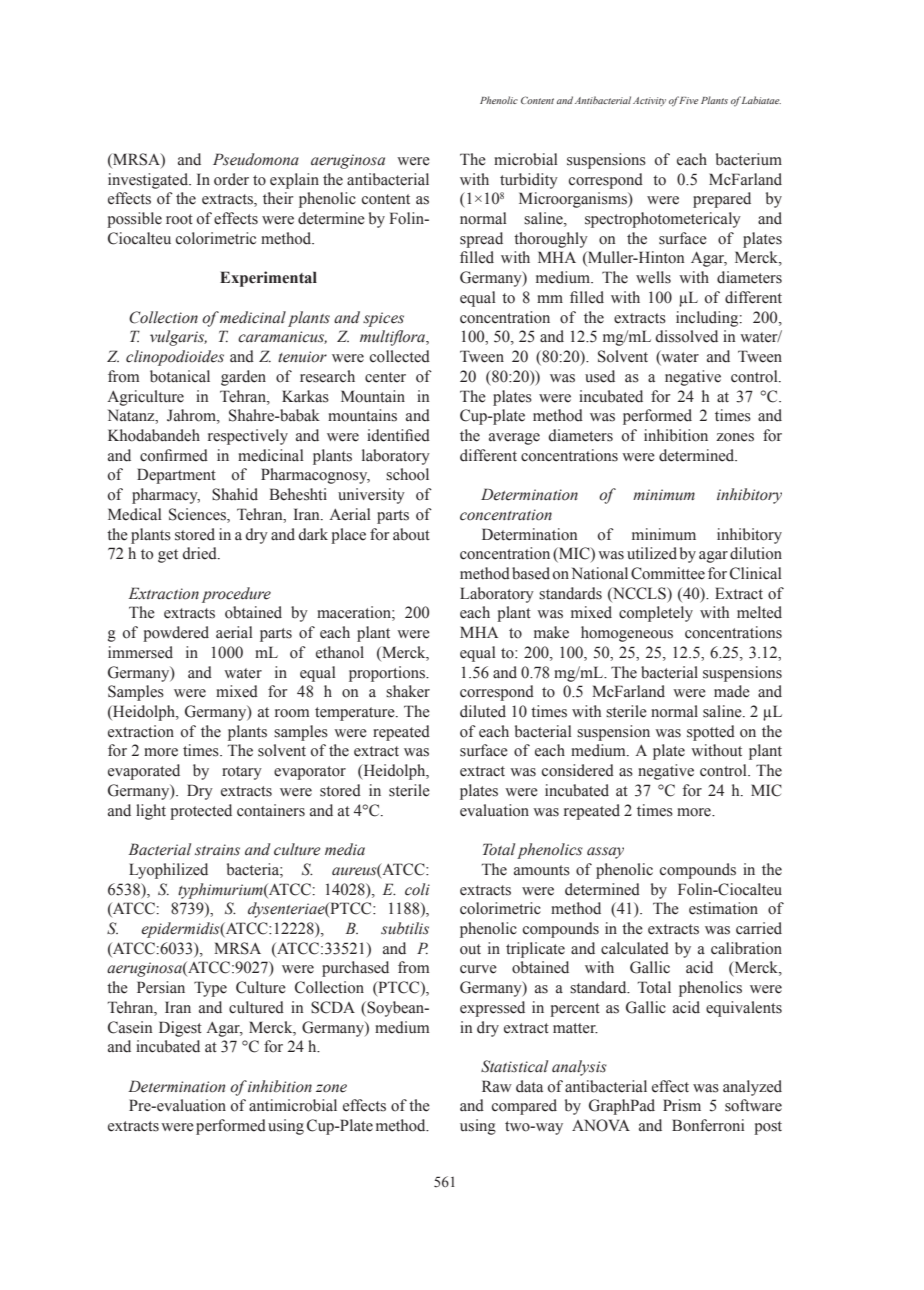 This screenshot has width=924, height=1290. Describe the element at coordinates (529, 181) in the screenshot. I see `turbidity` at that location.
